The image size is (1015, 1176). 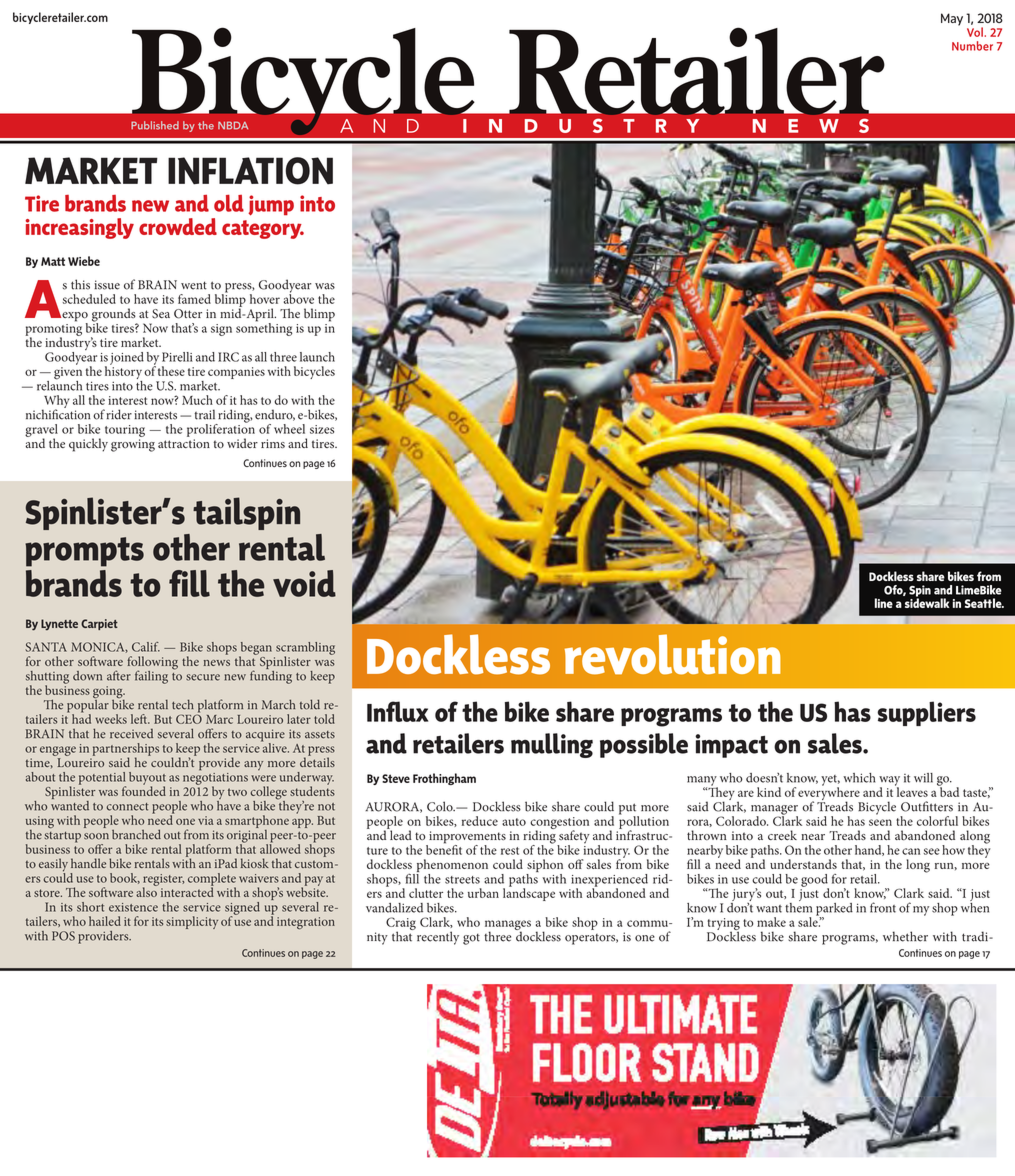 What do you see at coordinates (146, 647) in the page?
I see `Calif` at bounding box center [146, 647].
